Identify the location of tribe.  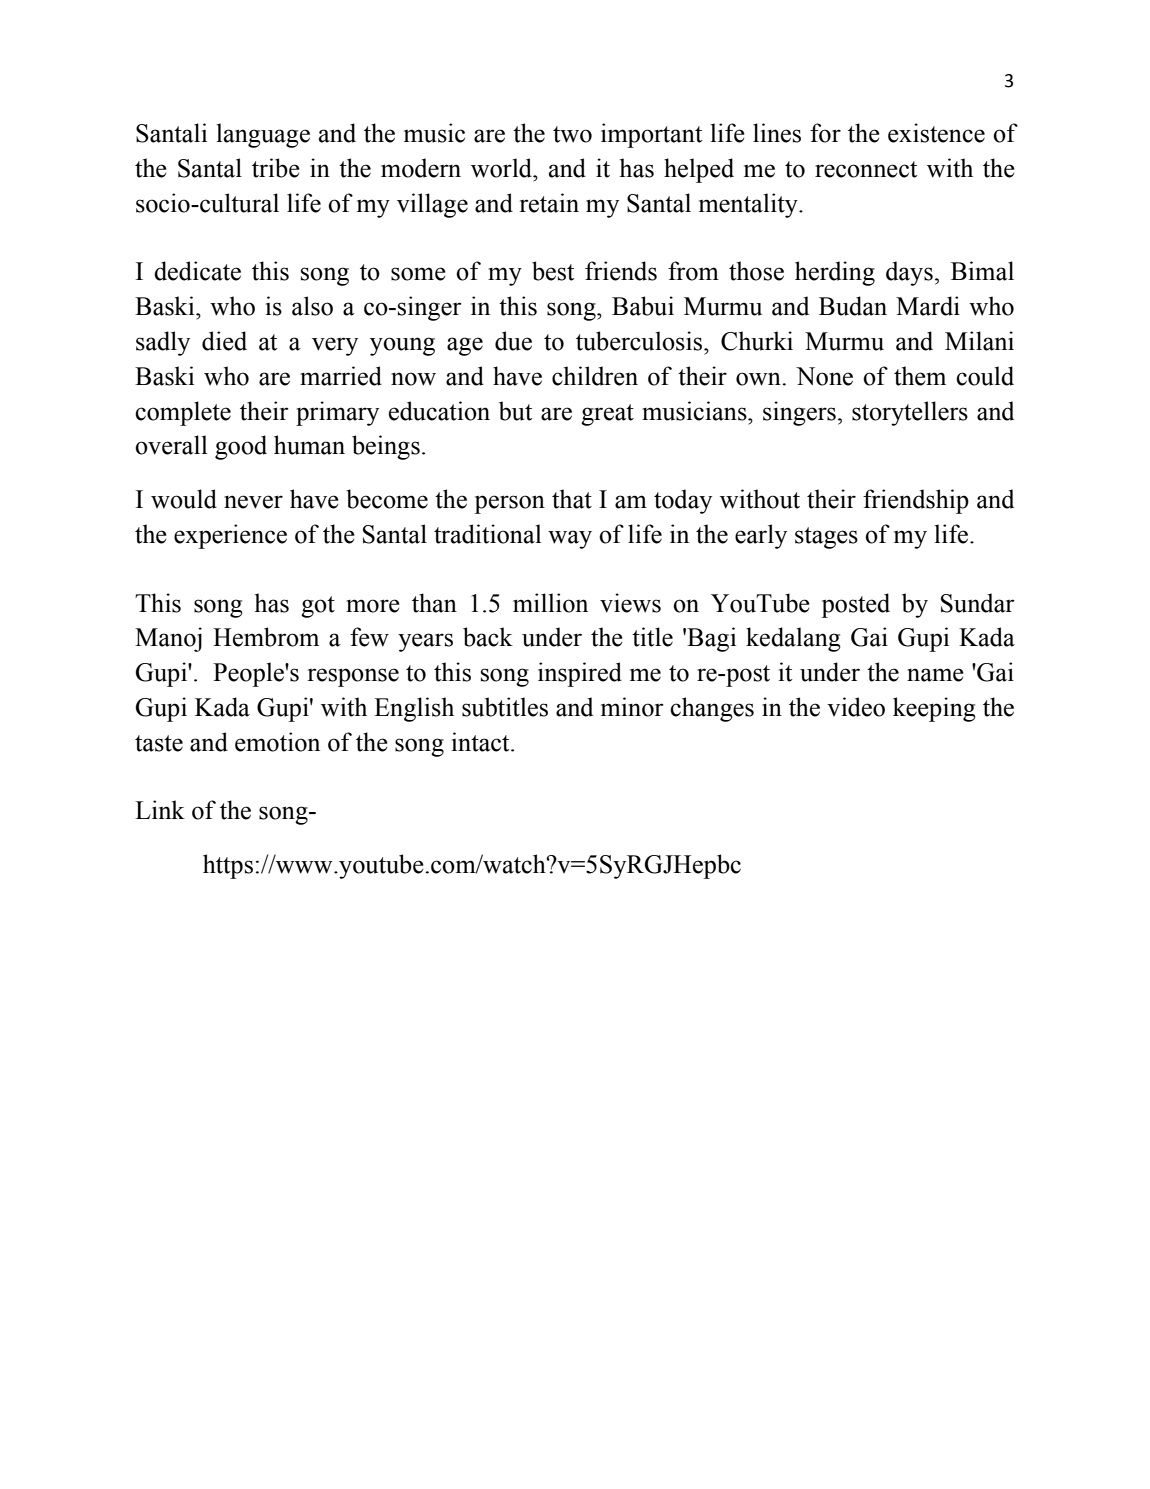
(276, 168).
